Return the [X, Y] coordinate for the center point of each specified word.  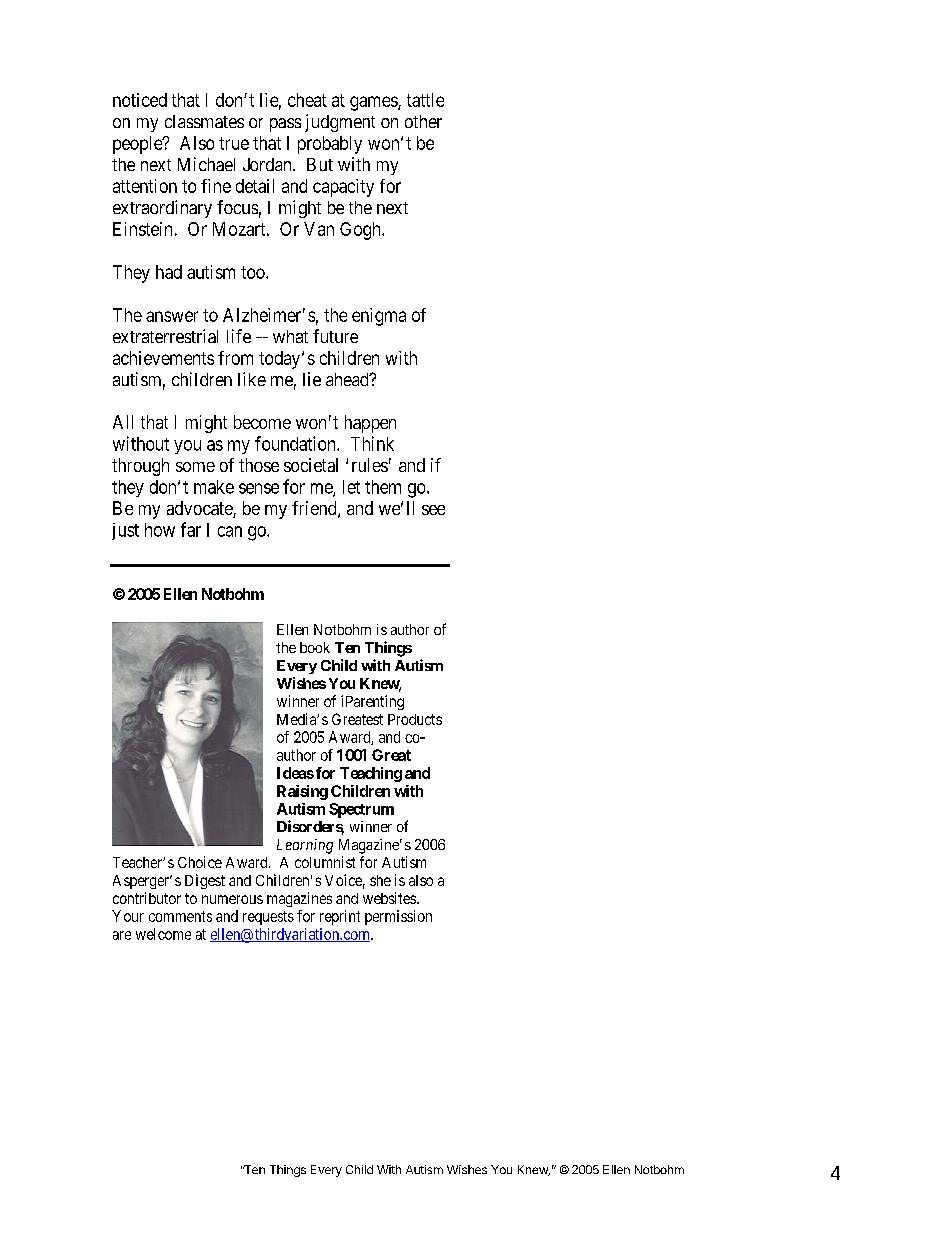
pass [285, 125]
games [374, 103]
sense [259, 488]
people [138, 145]
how [160, 530]
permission [398, 917]
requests [268, 918]
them [383, 487]
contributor [147, 898]
